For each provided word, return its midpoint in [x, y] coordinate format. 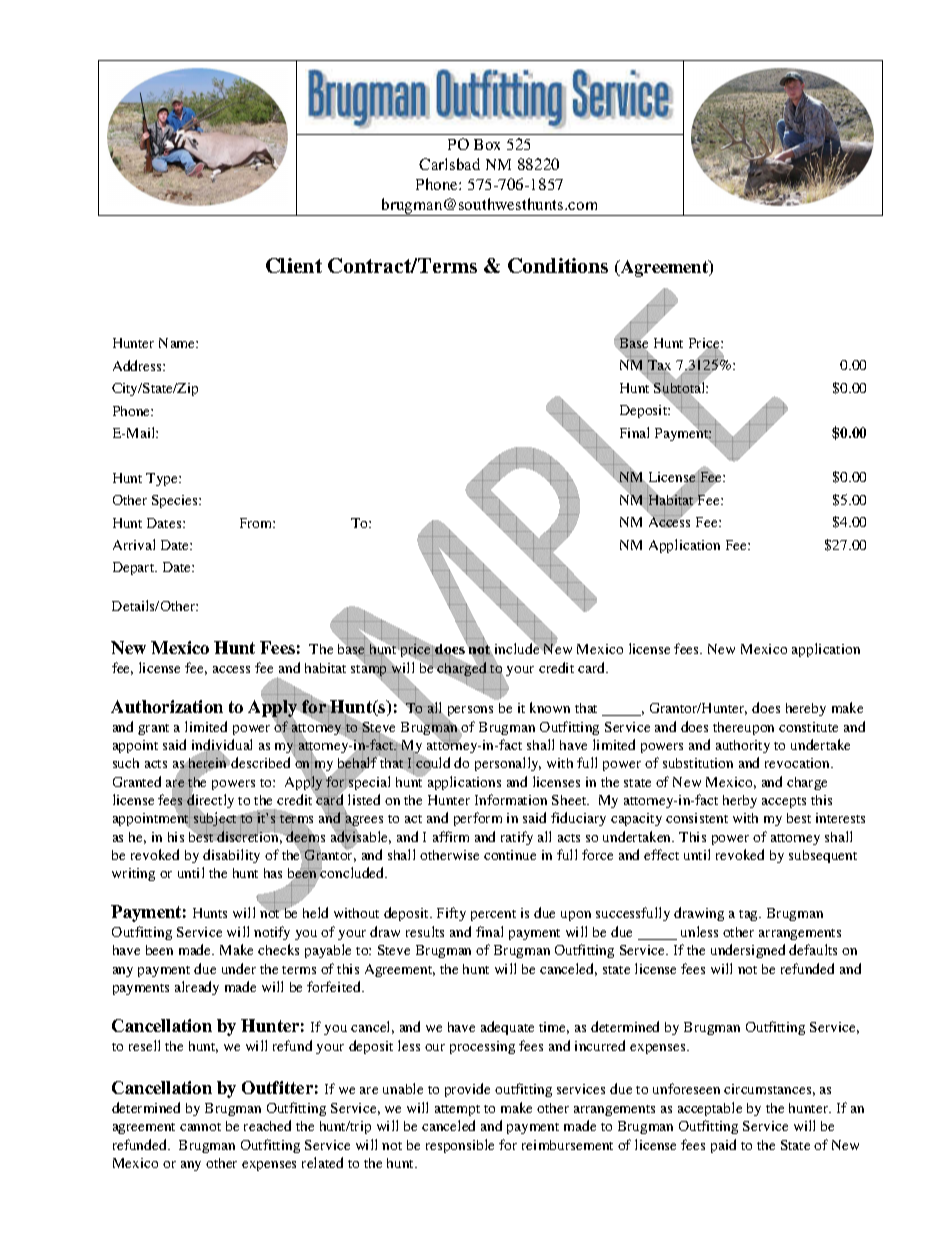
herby [740, 801]
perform [478, 819]
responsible [460, 1146]
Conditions [558, 265]
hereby [806, 709]
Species [176, 501]
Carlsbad [449, 164]
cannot [200, 1127]
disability [231, 856]
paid [723, 1146]
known [550, 707]
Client [294, 265]
